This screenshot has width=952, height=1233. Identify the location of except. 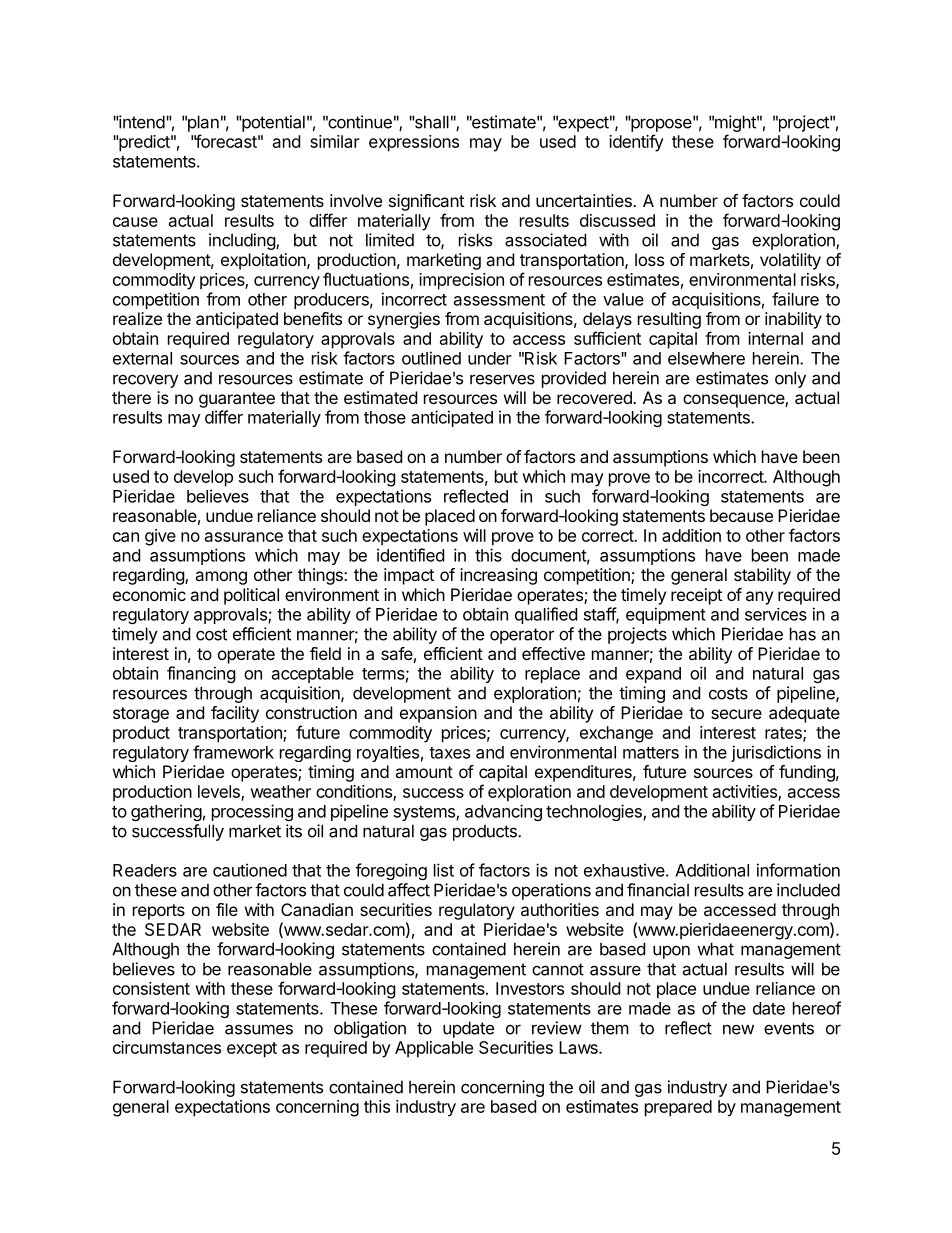
(252, 1050).
